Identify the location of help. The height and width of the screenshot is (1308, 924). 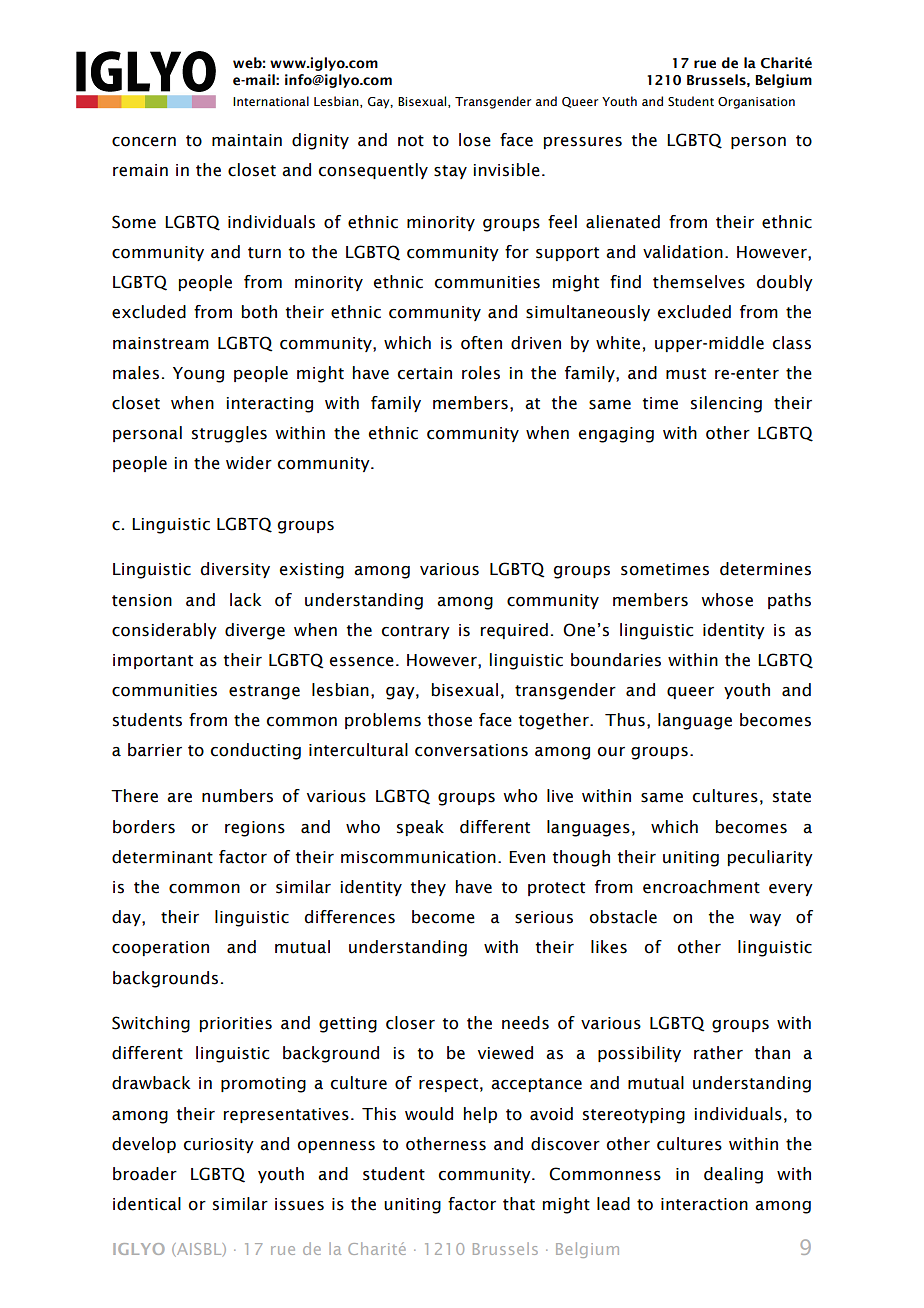
(480, 1115).
